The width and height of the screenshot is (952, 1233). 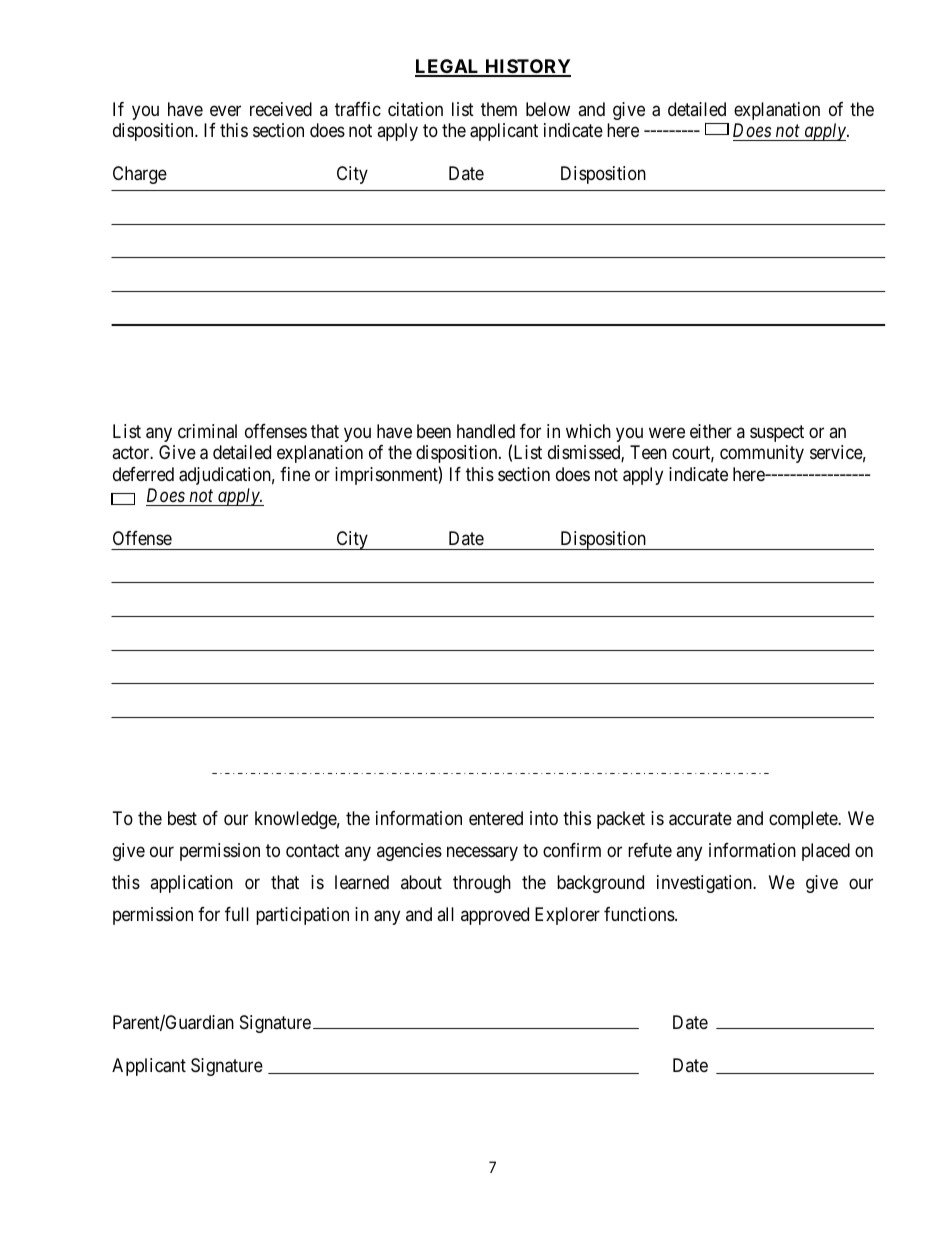 What do you see at coordinates (182, 818) in the screenshot?
I see `best` at bounding box center [182, 818].
